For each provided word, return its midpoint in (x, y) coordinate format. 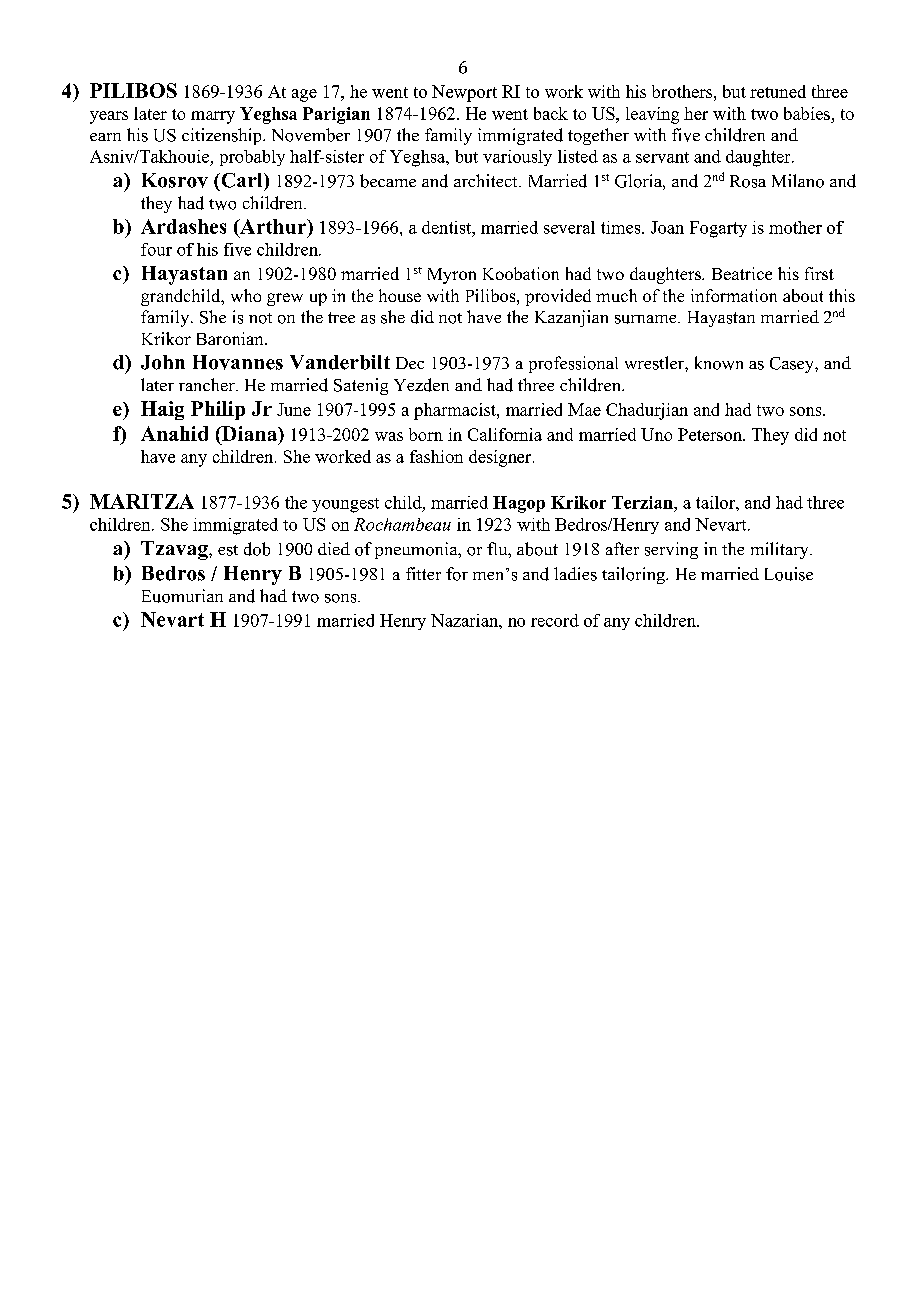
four (156, 249)
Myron (452, 276)
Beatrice (742, 273)
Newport (464, 93)
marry (213, 117)
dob (257, 549)
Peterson (711, 434)
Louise (789, 574)
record (555, 620)
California (505, 434)
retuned (778, 91)
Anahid (174, 433)
